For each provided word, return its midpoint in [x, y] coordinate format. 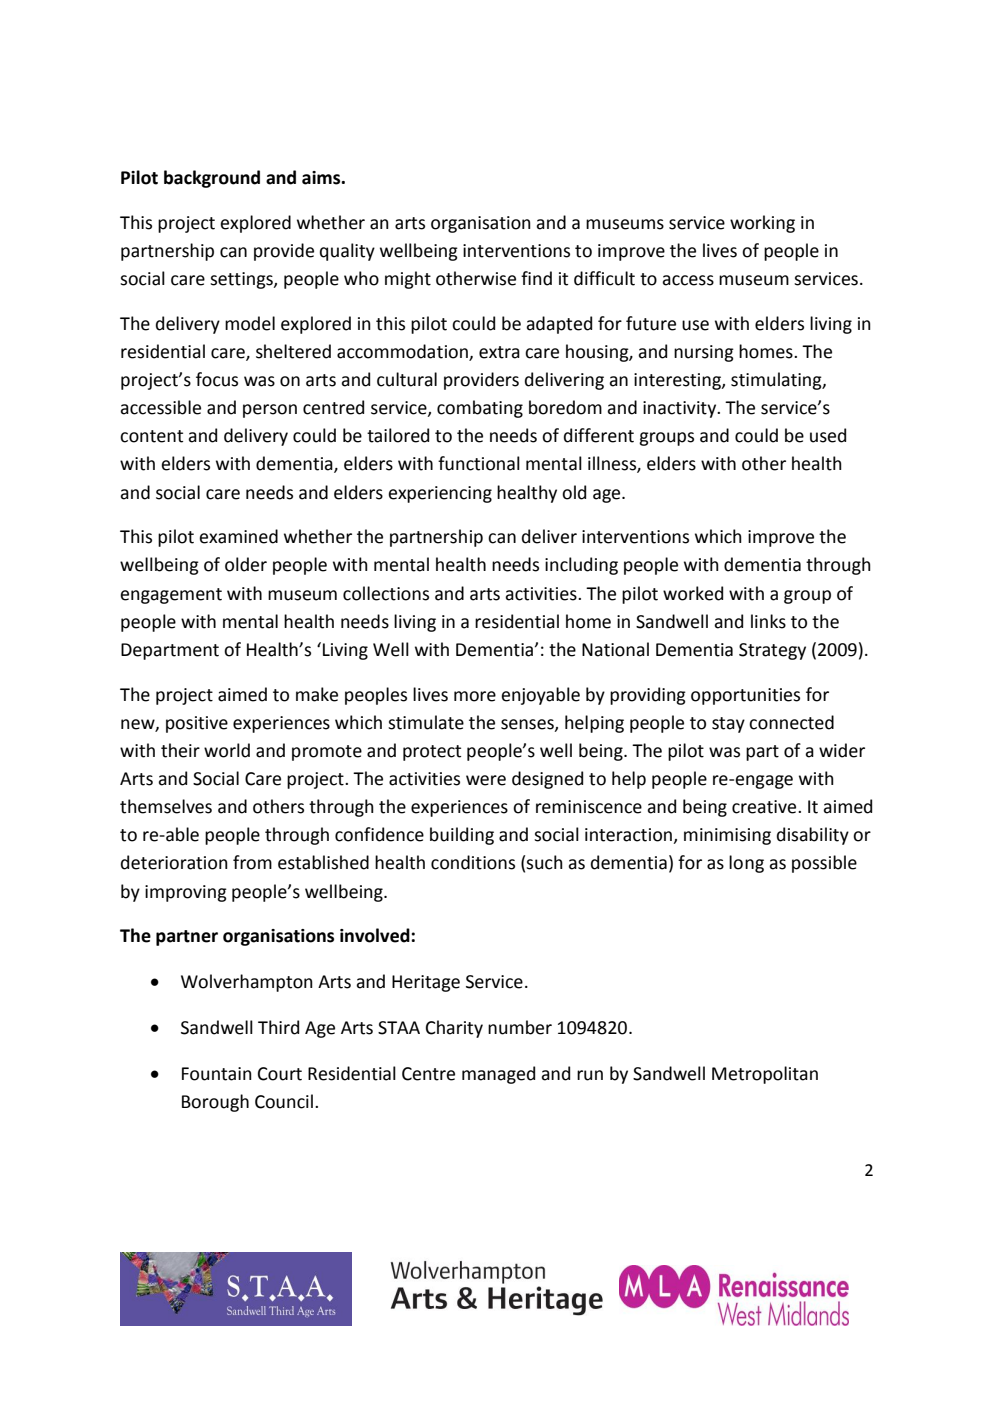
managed [498, 1075]
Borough [215, 1103]
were [486, 780]
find [536, 278]
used [828, 435]
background [212, 179]
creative [765, 807]
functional [479, 463]
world [227, 750]
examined [238, 536]
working [762, 224]
